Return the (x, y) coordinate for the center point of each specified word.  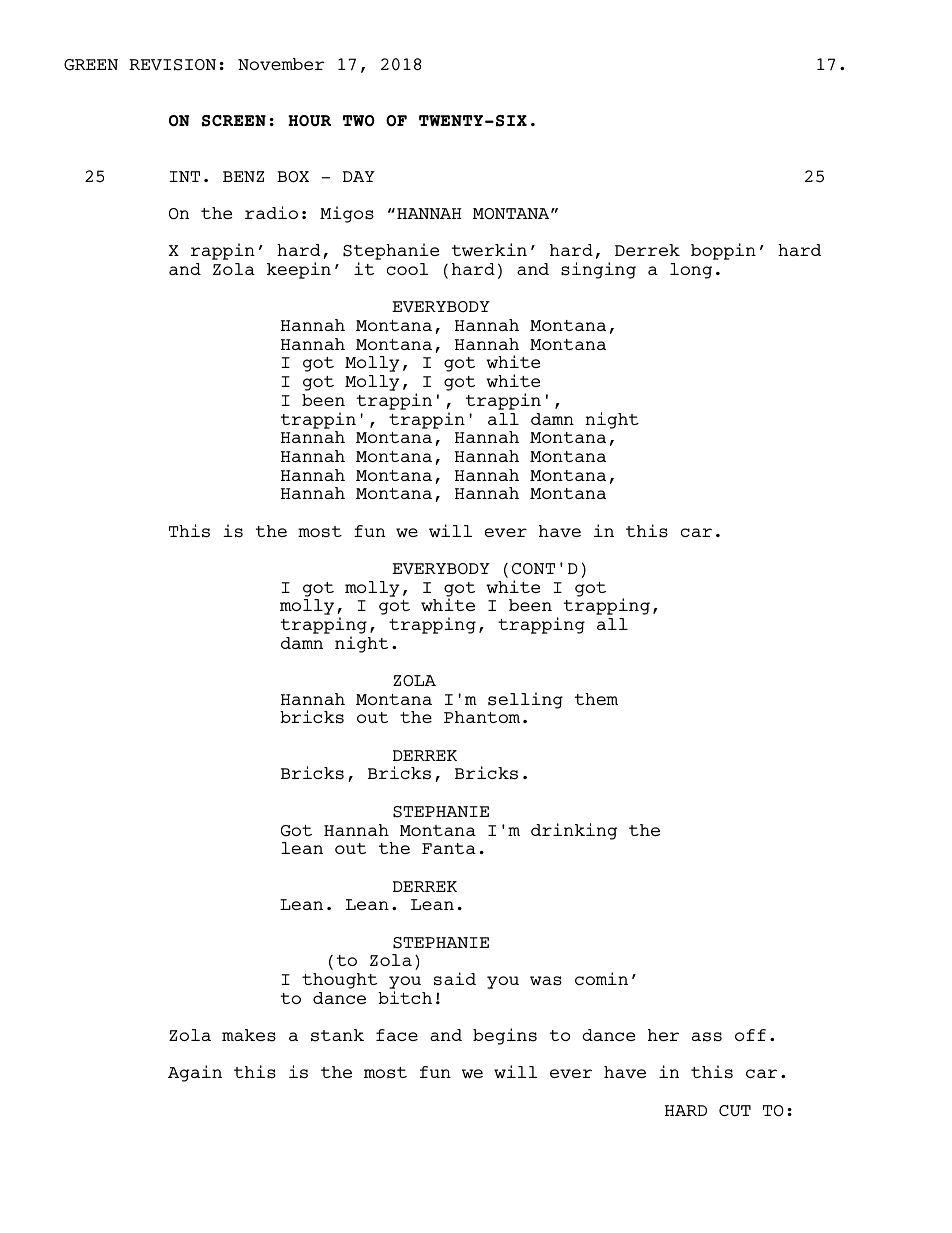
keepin (299, 270)
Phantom (482, 717)
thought (339, 981)
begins (505, 1036)
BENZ (243, 176)
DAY (359, 176)
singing (598, 270)
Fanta (449, 848)
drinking (574, 831)
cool (408, 269)
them (596, 699)
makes (249, 1035)
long (691, 271)
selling (525, 700)
